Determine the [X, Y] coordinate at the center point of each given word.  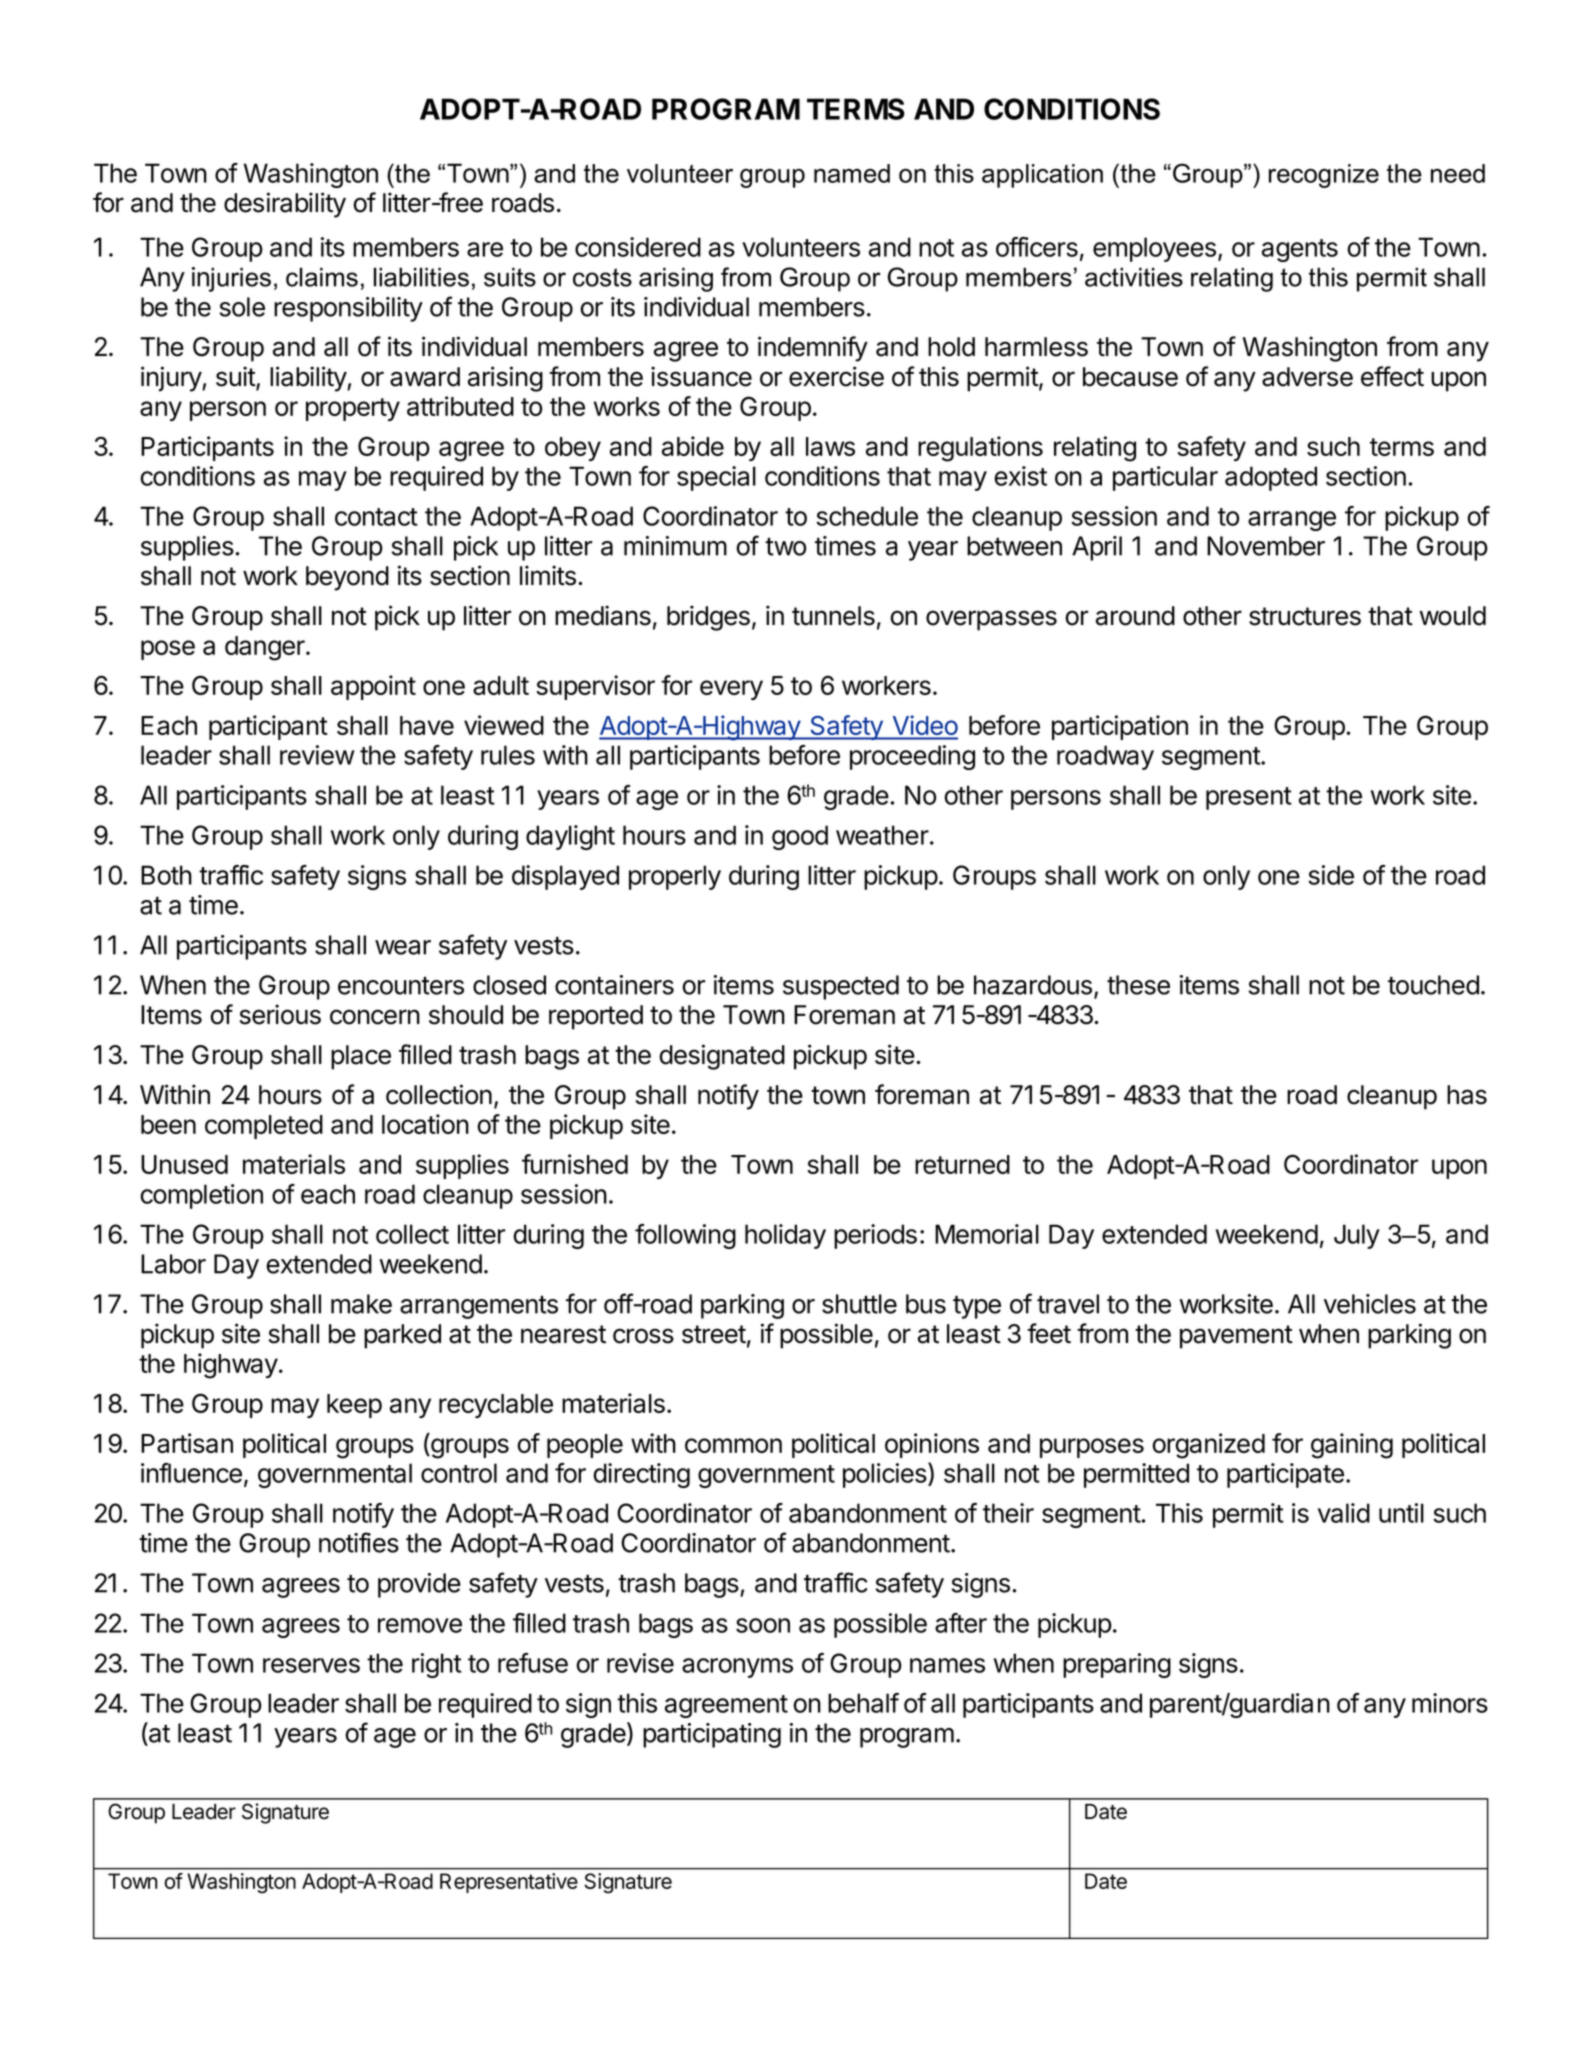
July [1357, 1236]
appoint [373, 687]
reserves [311, 1665]
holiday [785, 1236]
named [852, 173]
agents [1300, 250]
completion [201, 1196]
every [731, 690]
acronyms [737, 1668]
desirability [285, 205]
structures [1305, 616]
